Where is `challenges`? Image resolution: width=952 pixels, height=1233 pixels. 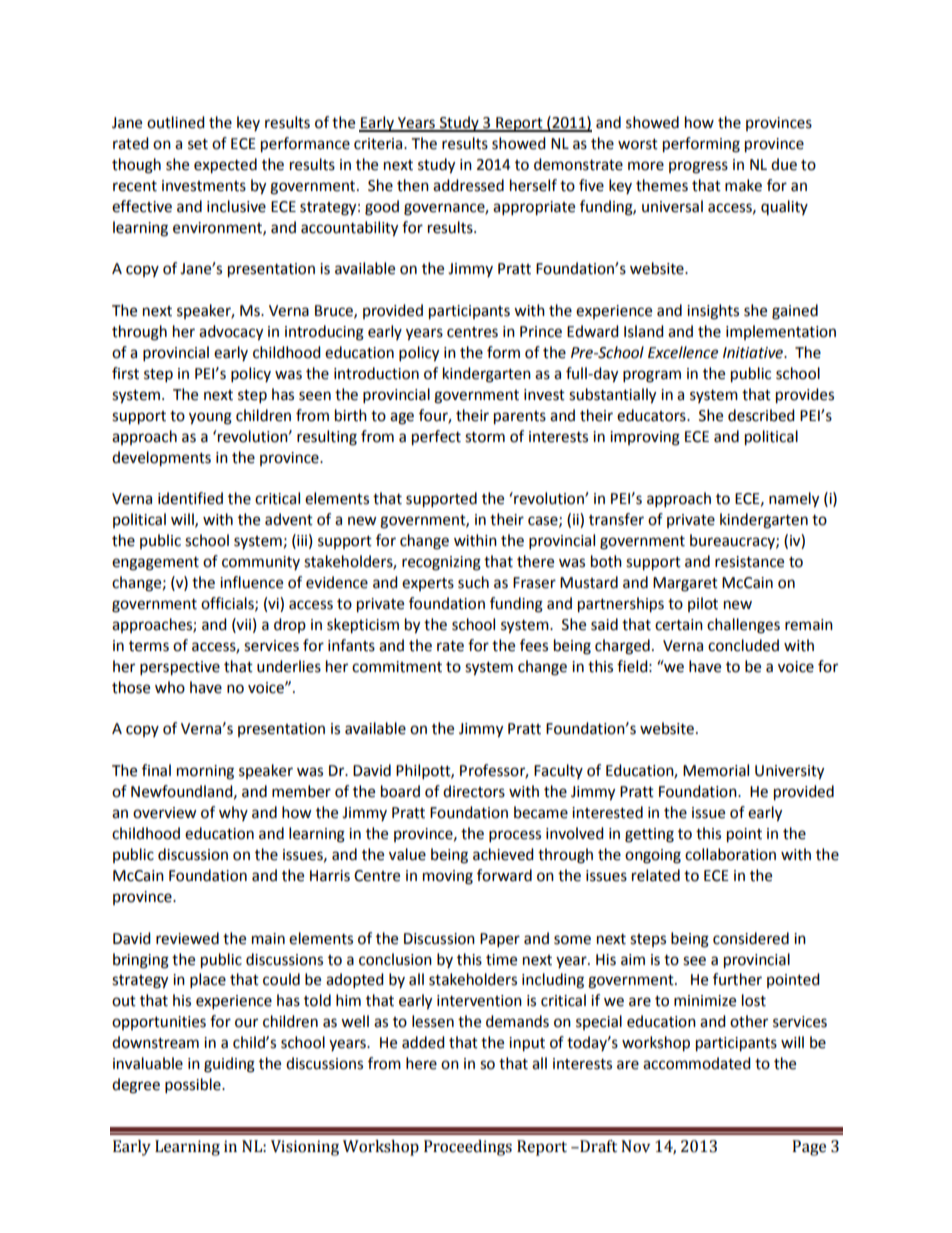 challenges is located at coordinates (743, 626).
